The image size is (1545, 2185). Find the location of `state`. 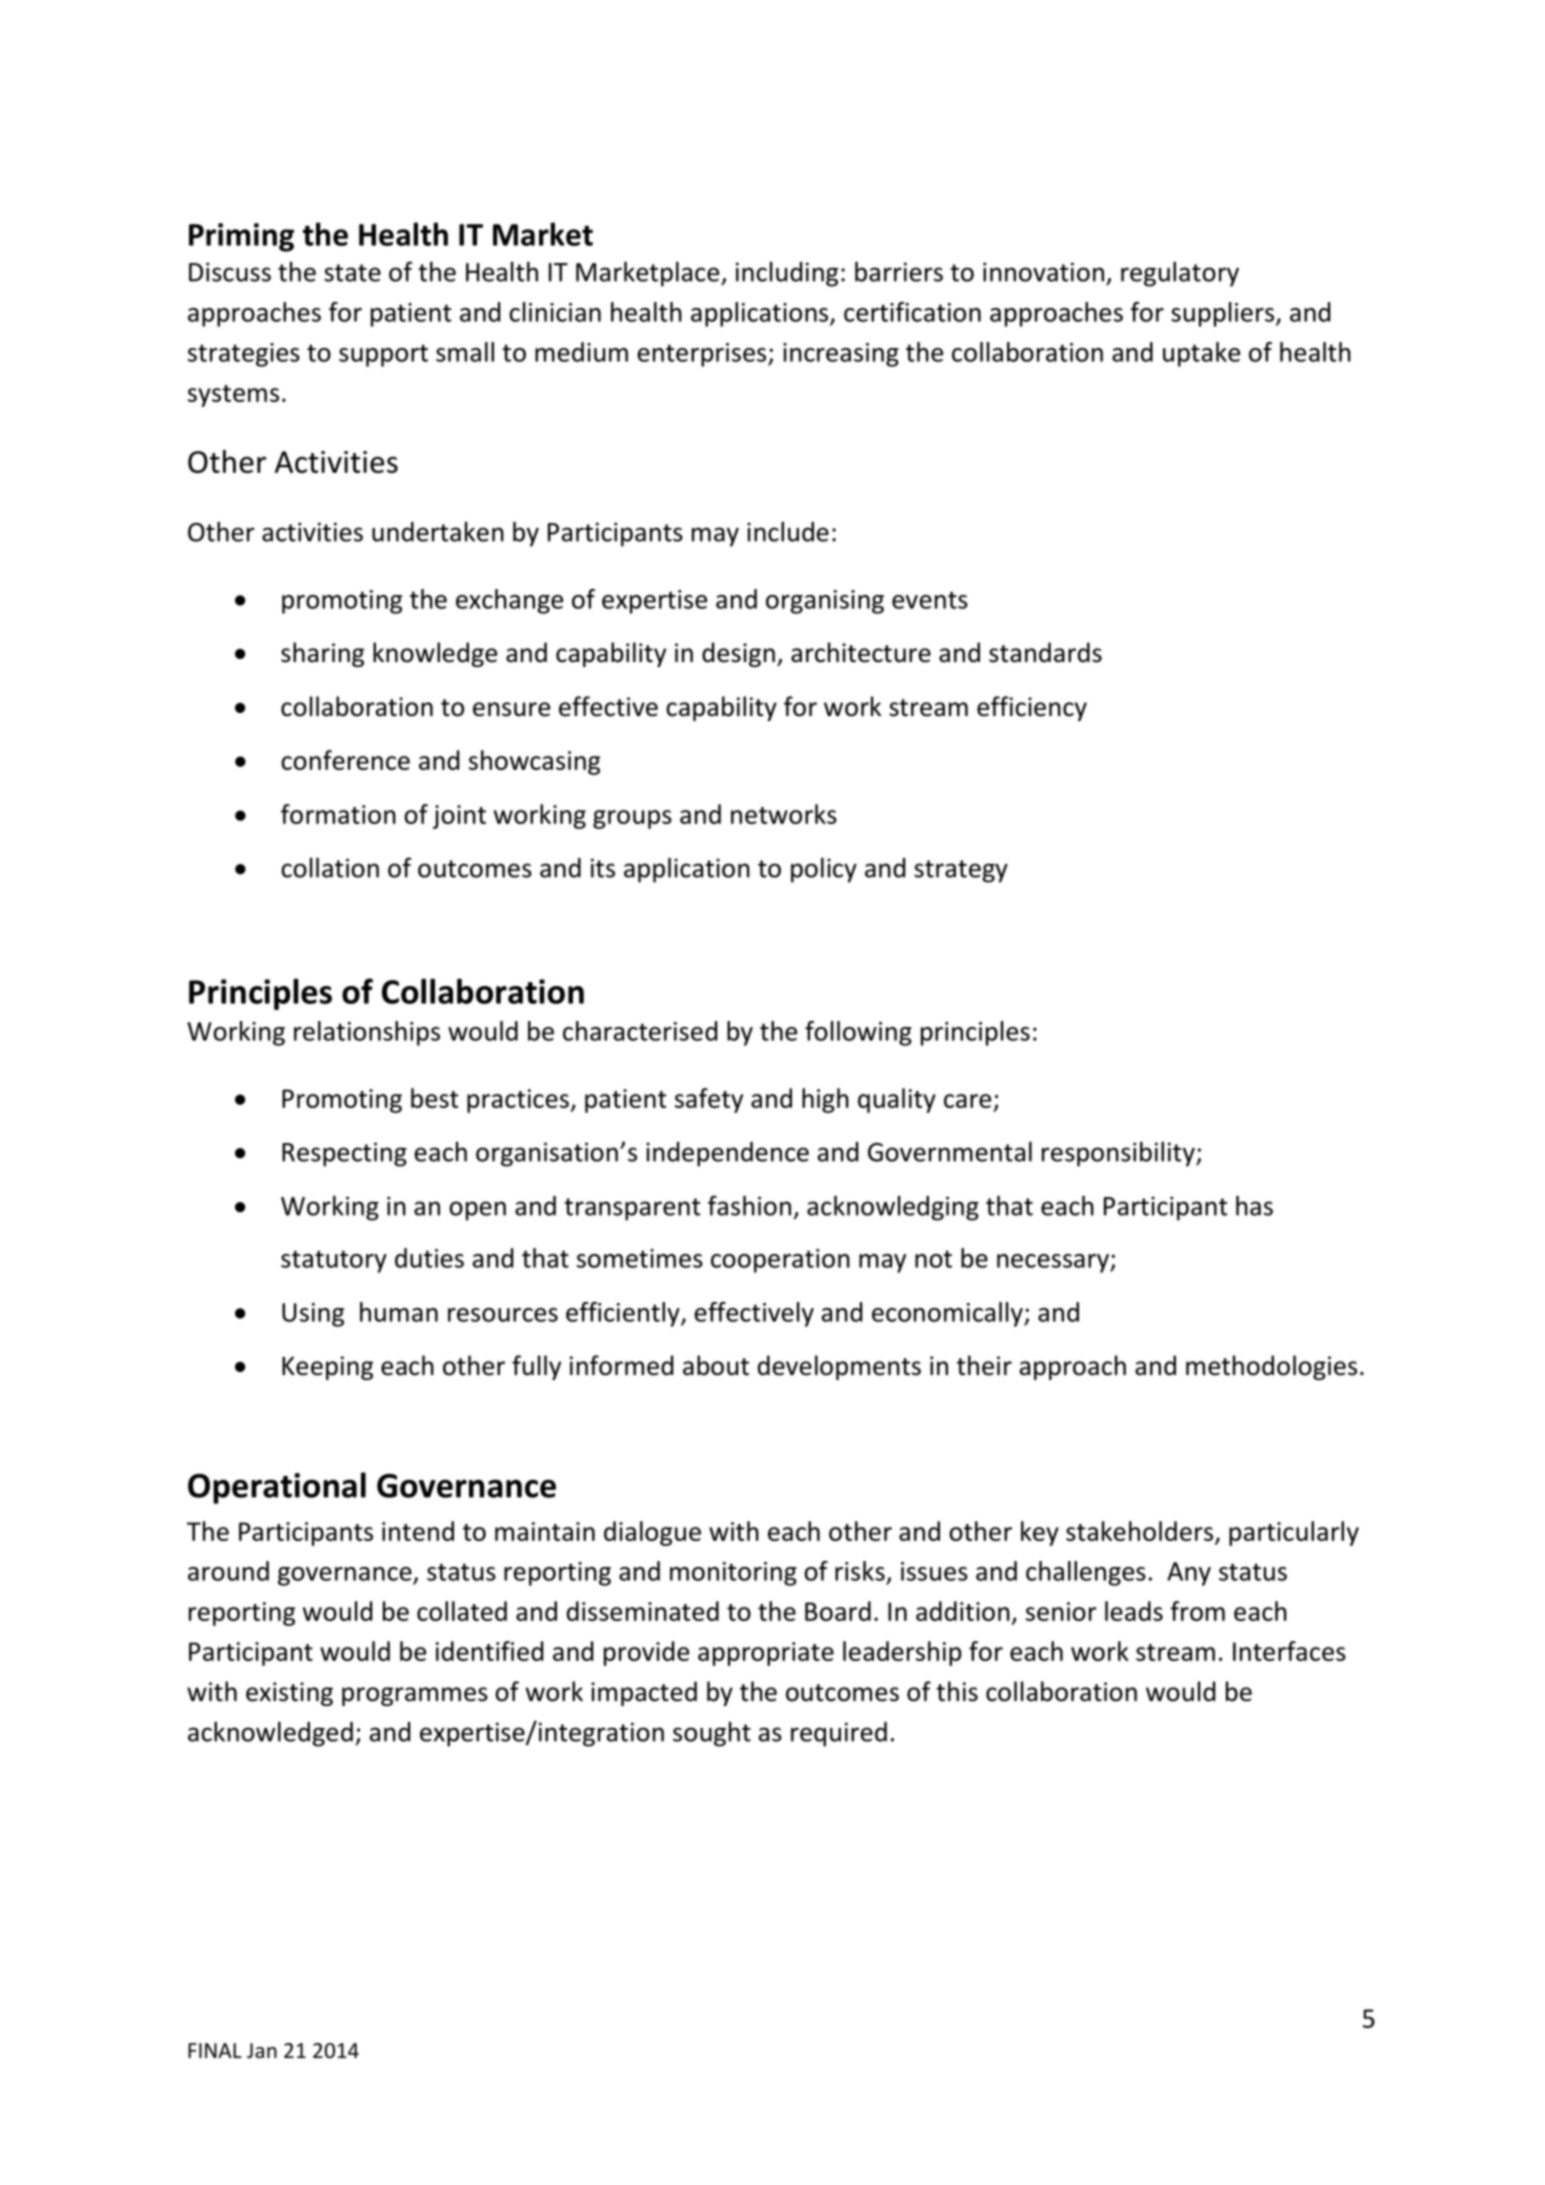

state is located at coordinates (352, 273).
